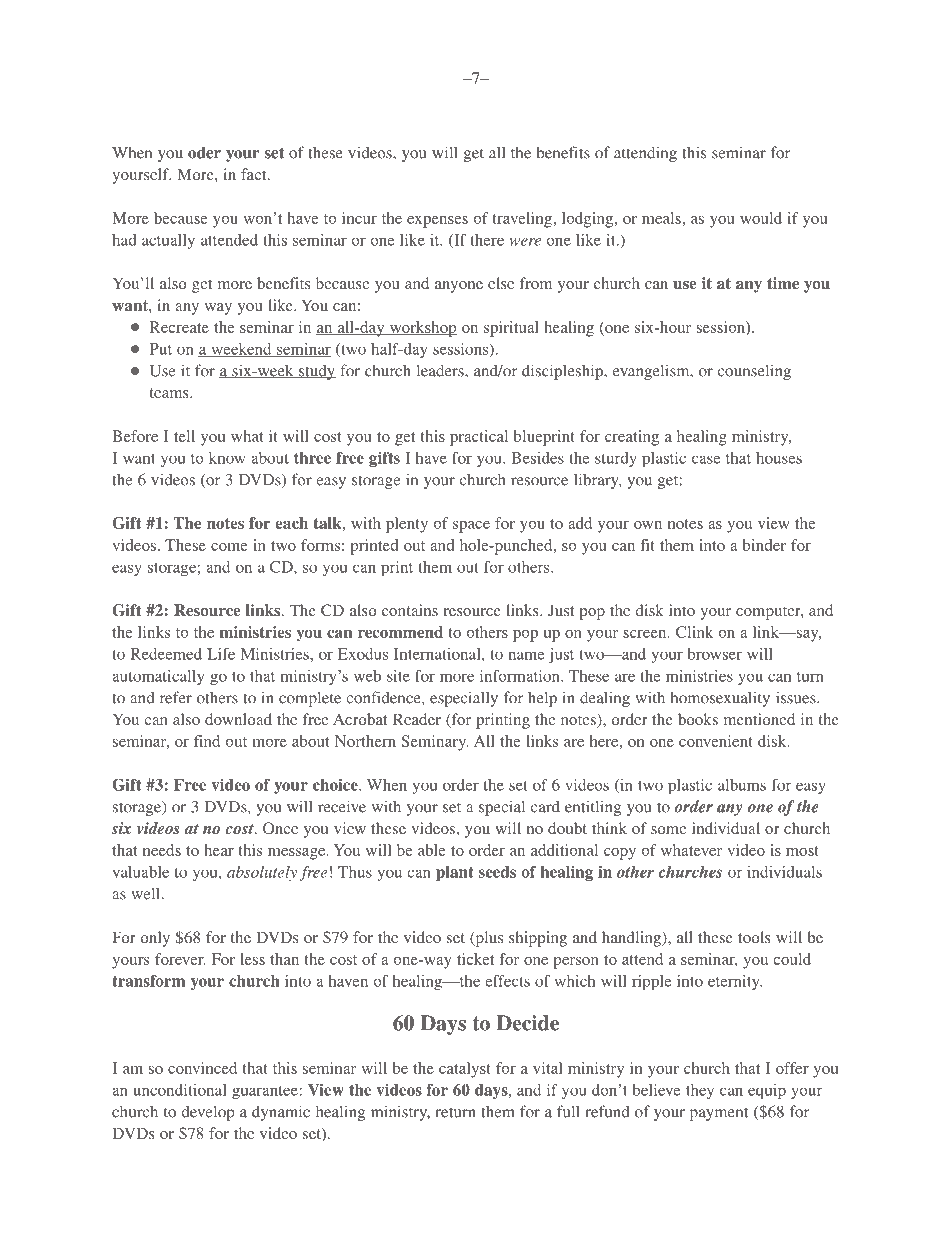  Describe the element at coordinates (437, 222) in the screenshot. I see `expenses` at that location.
